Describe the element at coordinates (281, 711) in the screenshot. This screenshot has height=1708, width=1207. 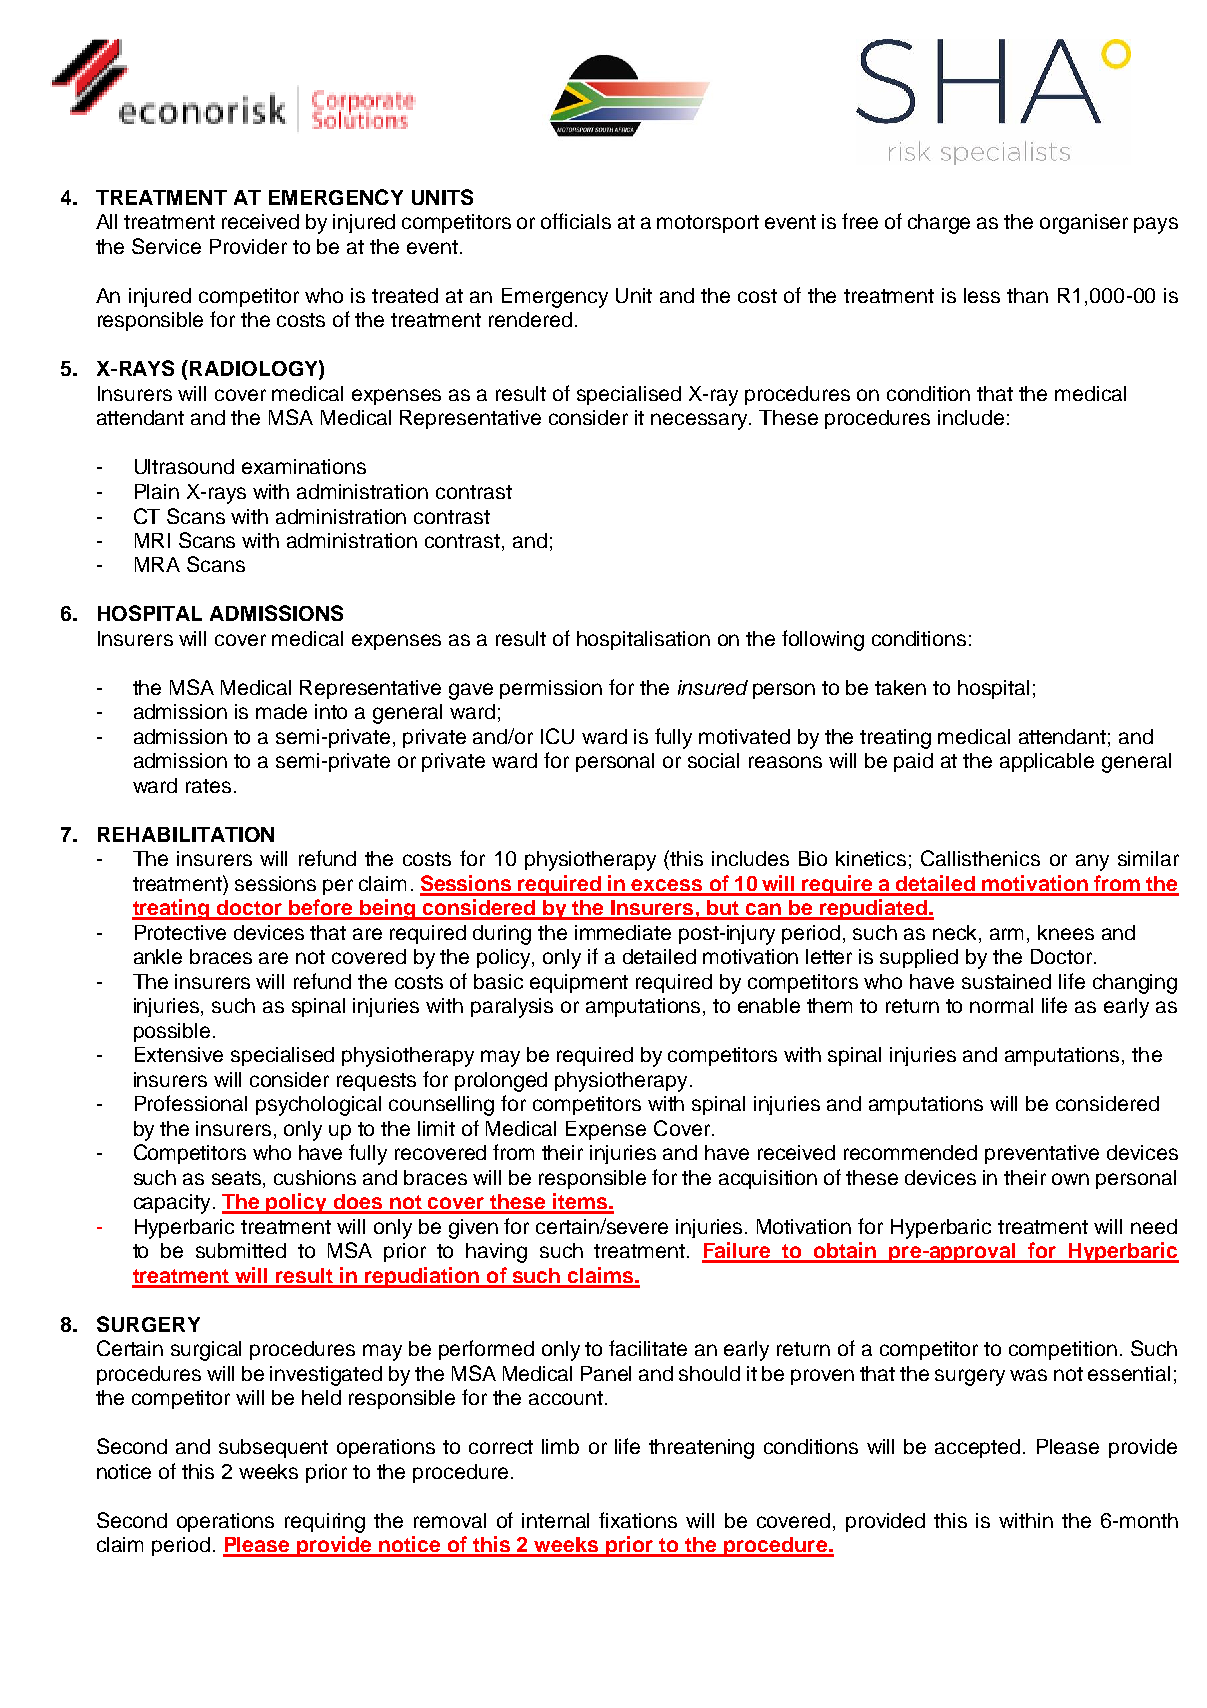
I see `made` at that location.
